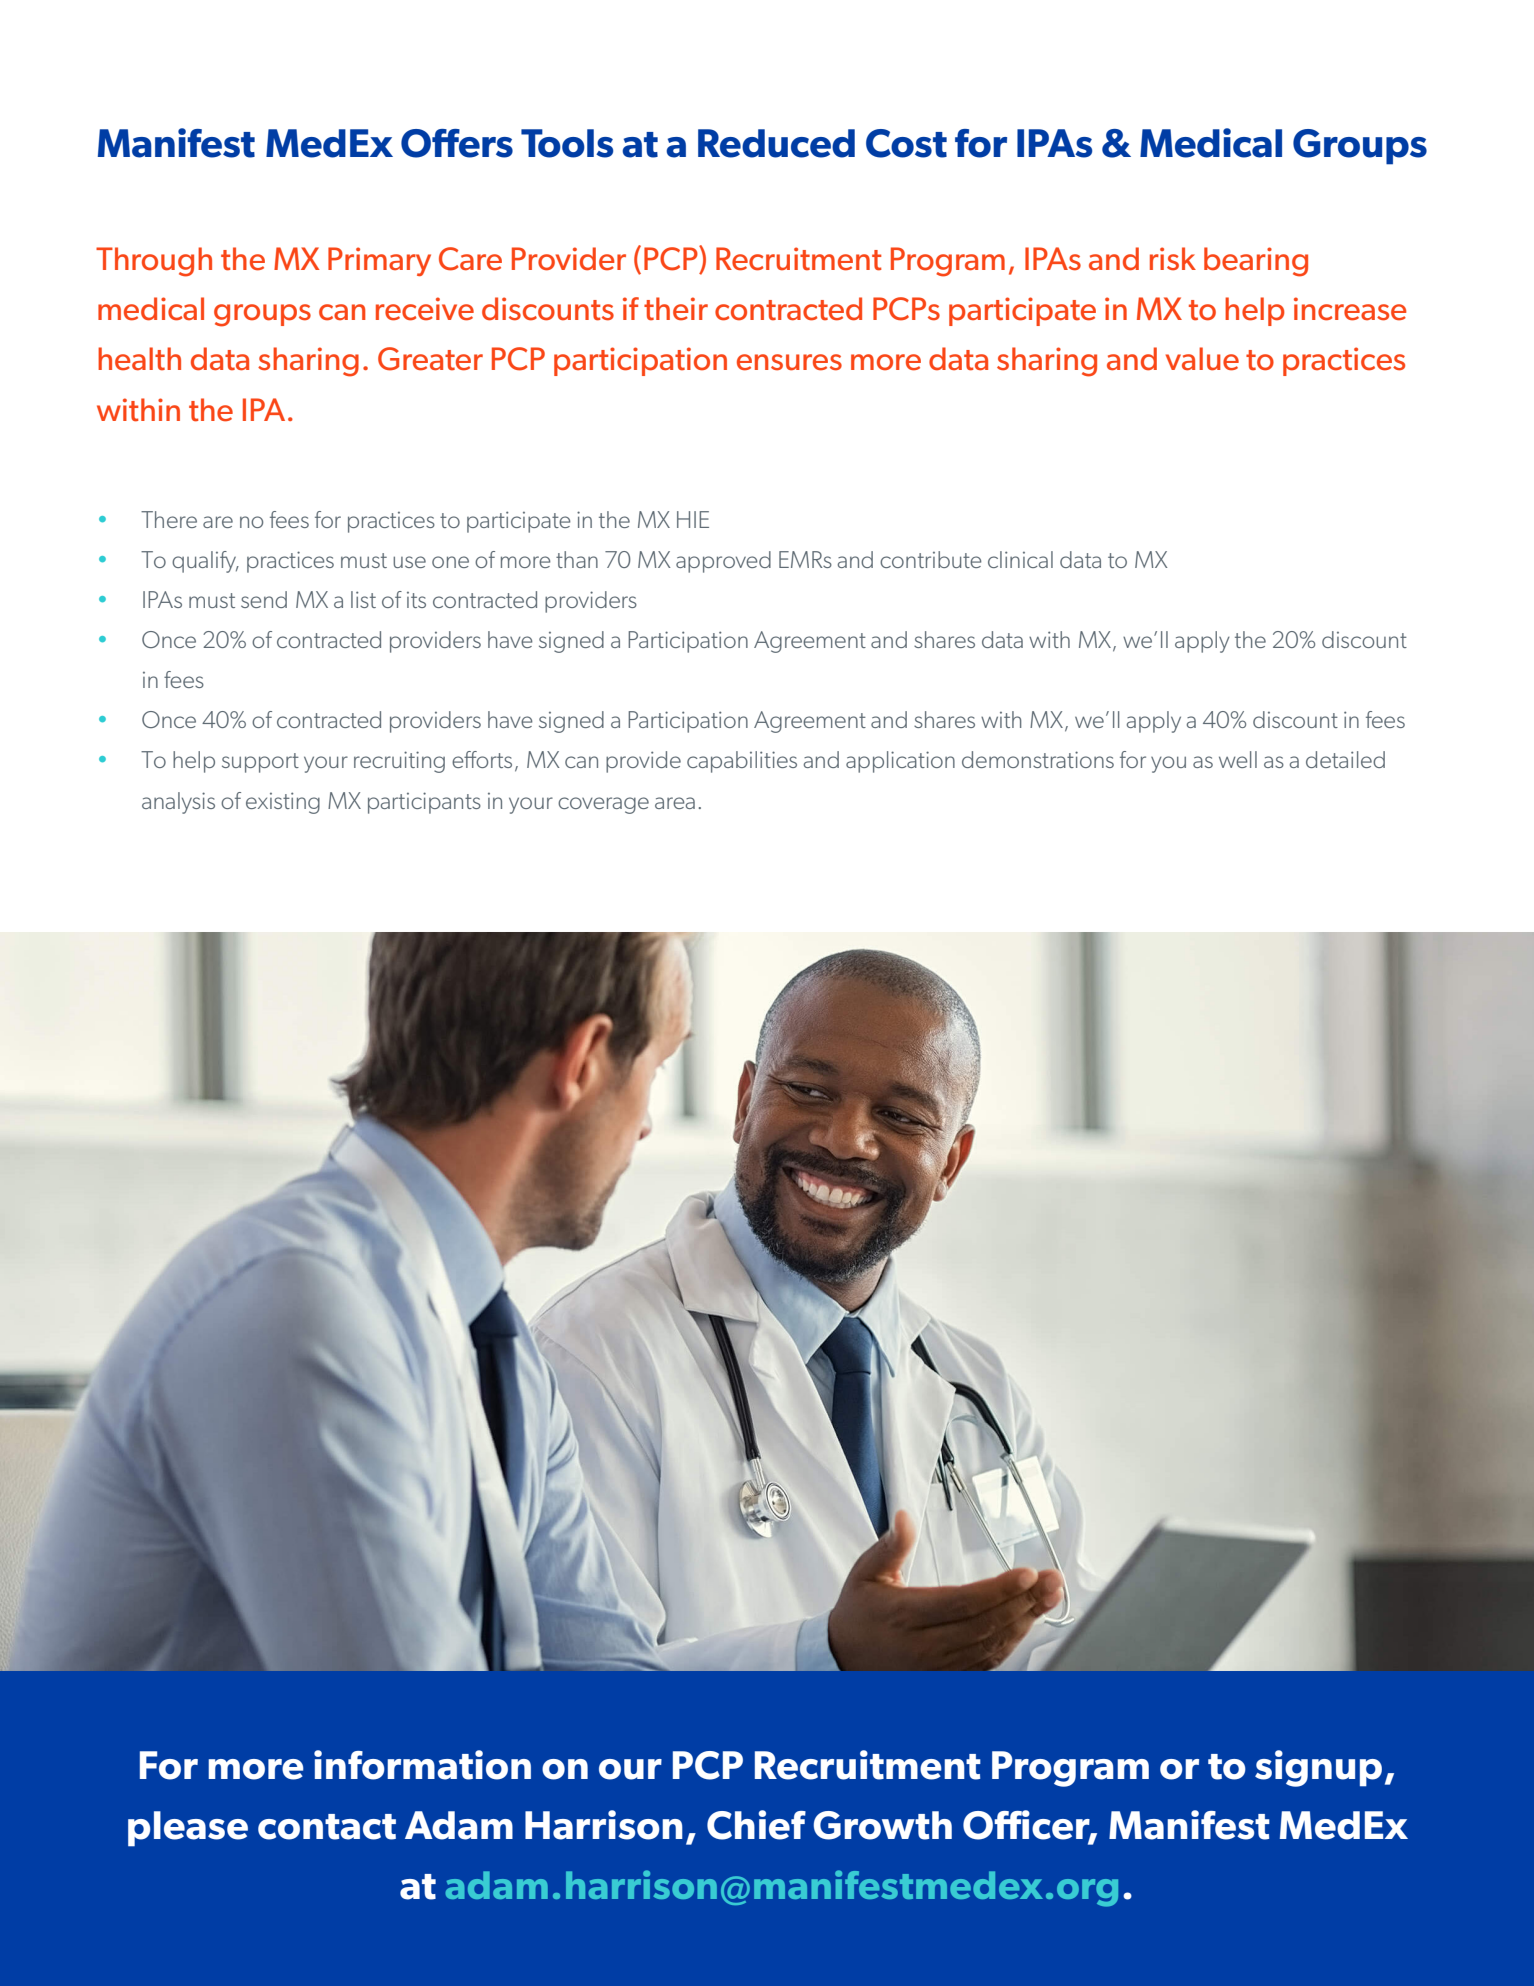 The height and width of the document is (1986, 1534). I want to click on well, so click(1238, 759).
